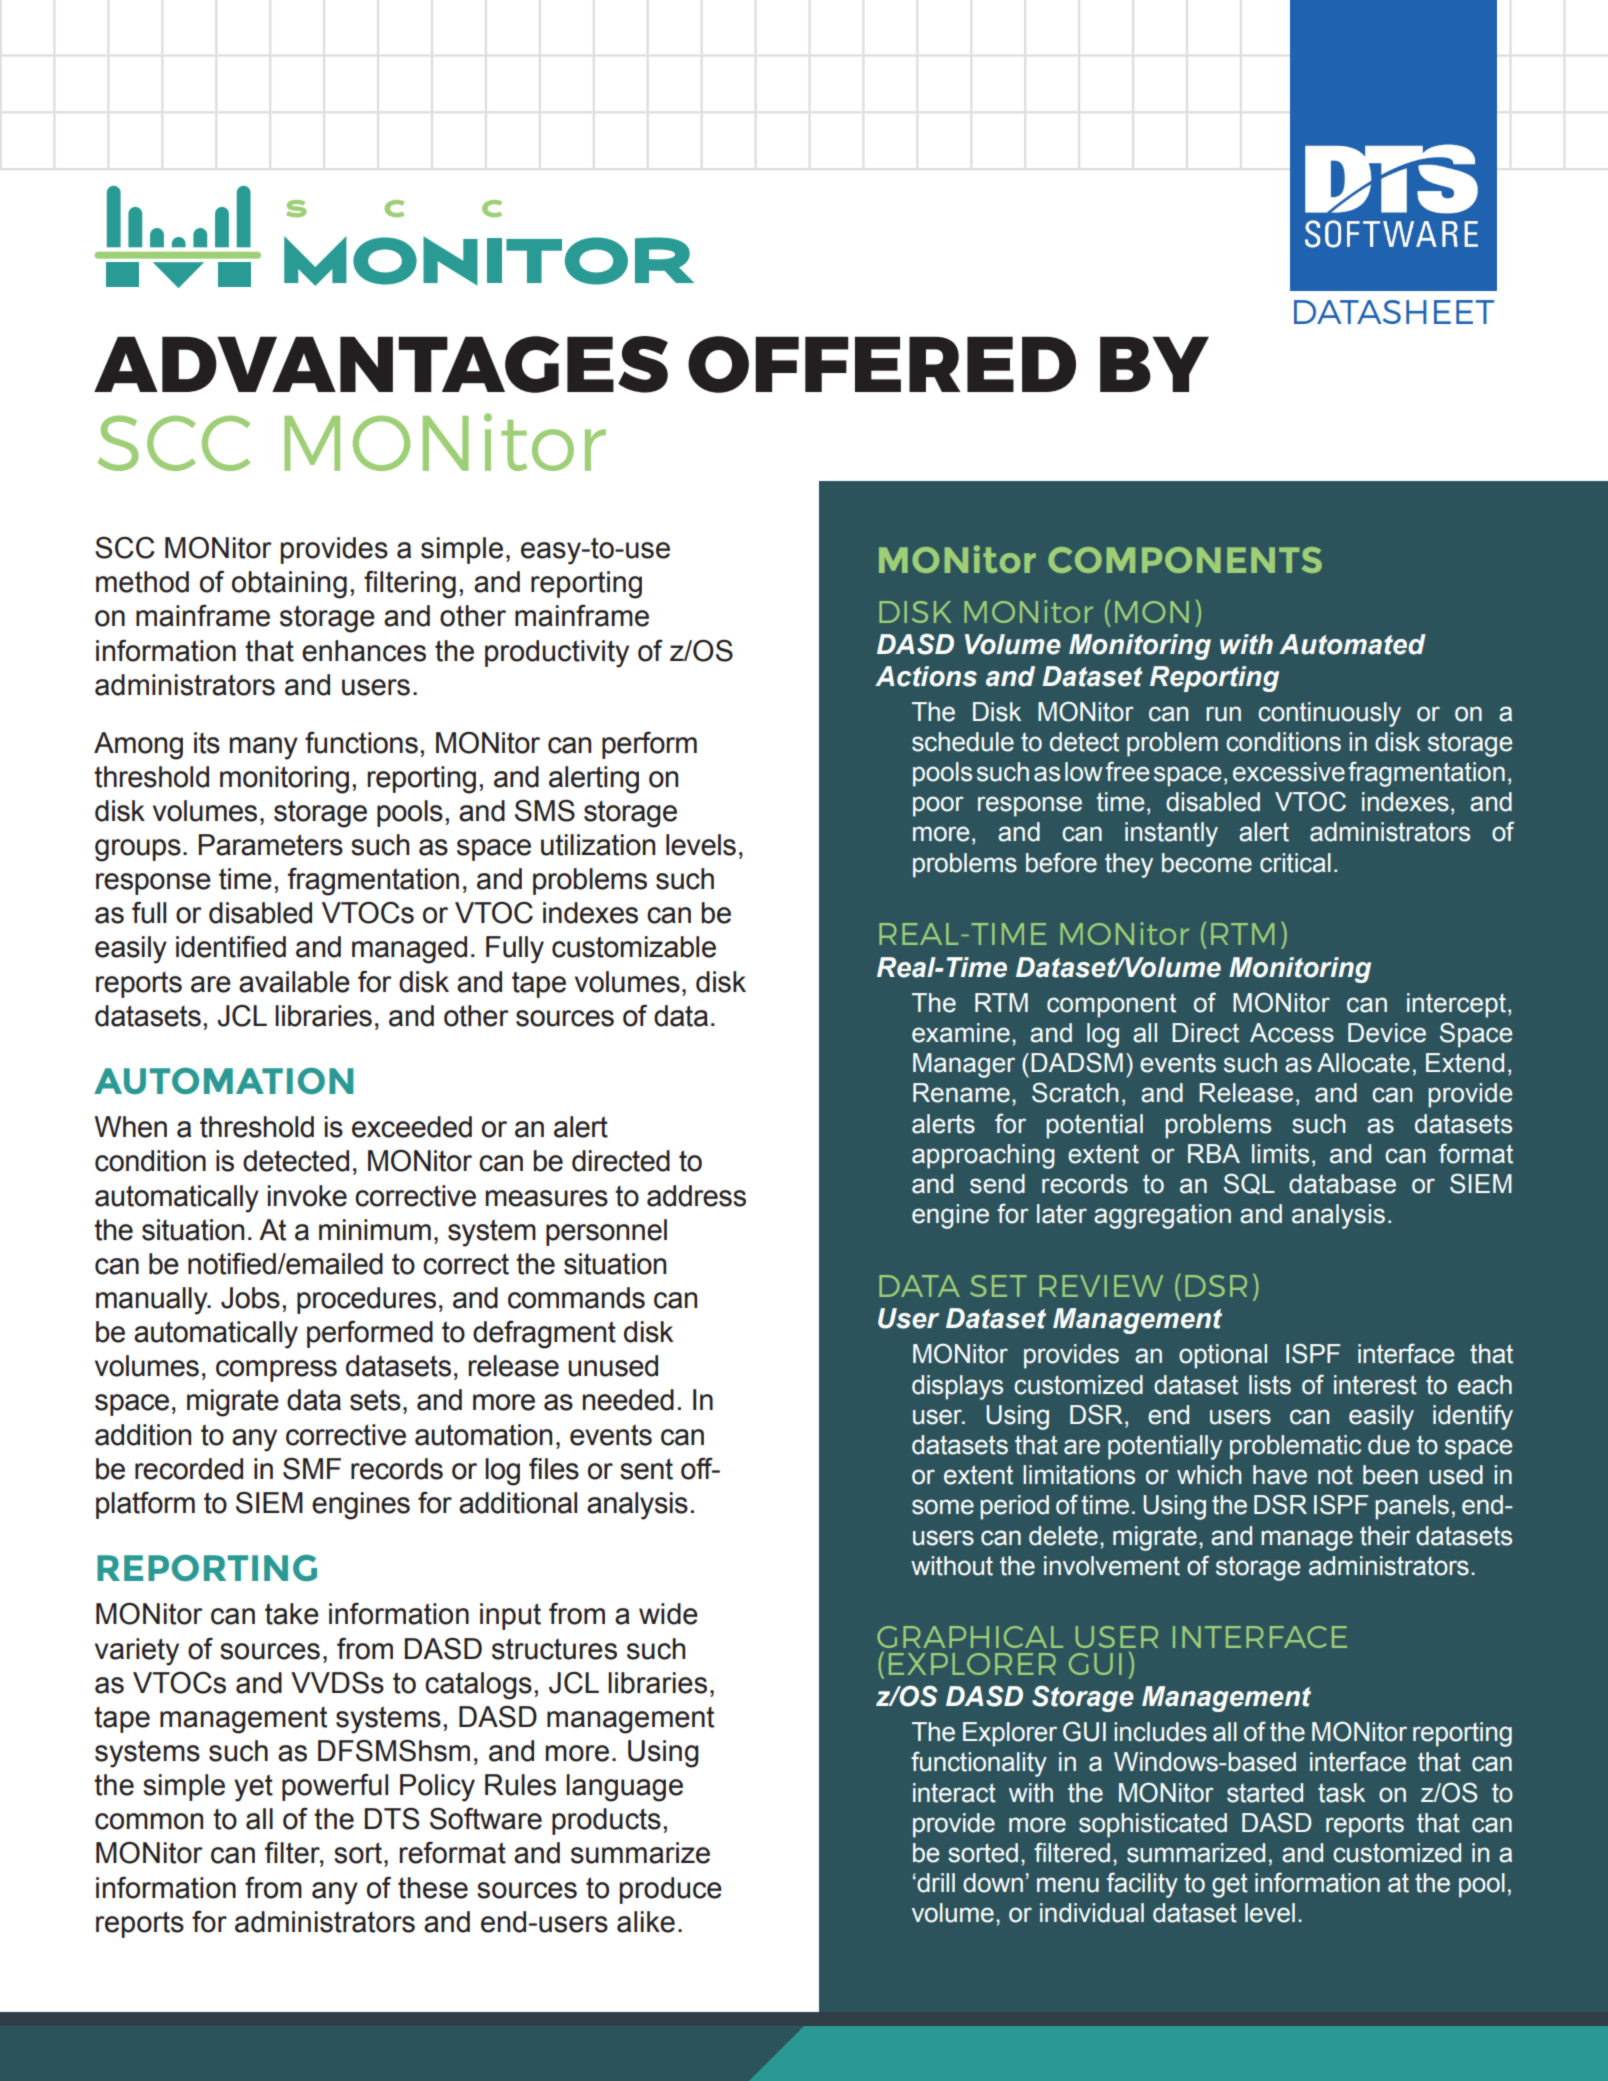  I want to click on invoke, so click(307, 1196).
